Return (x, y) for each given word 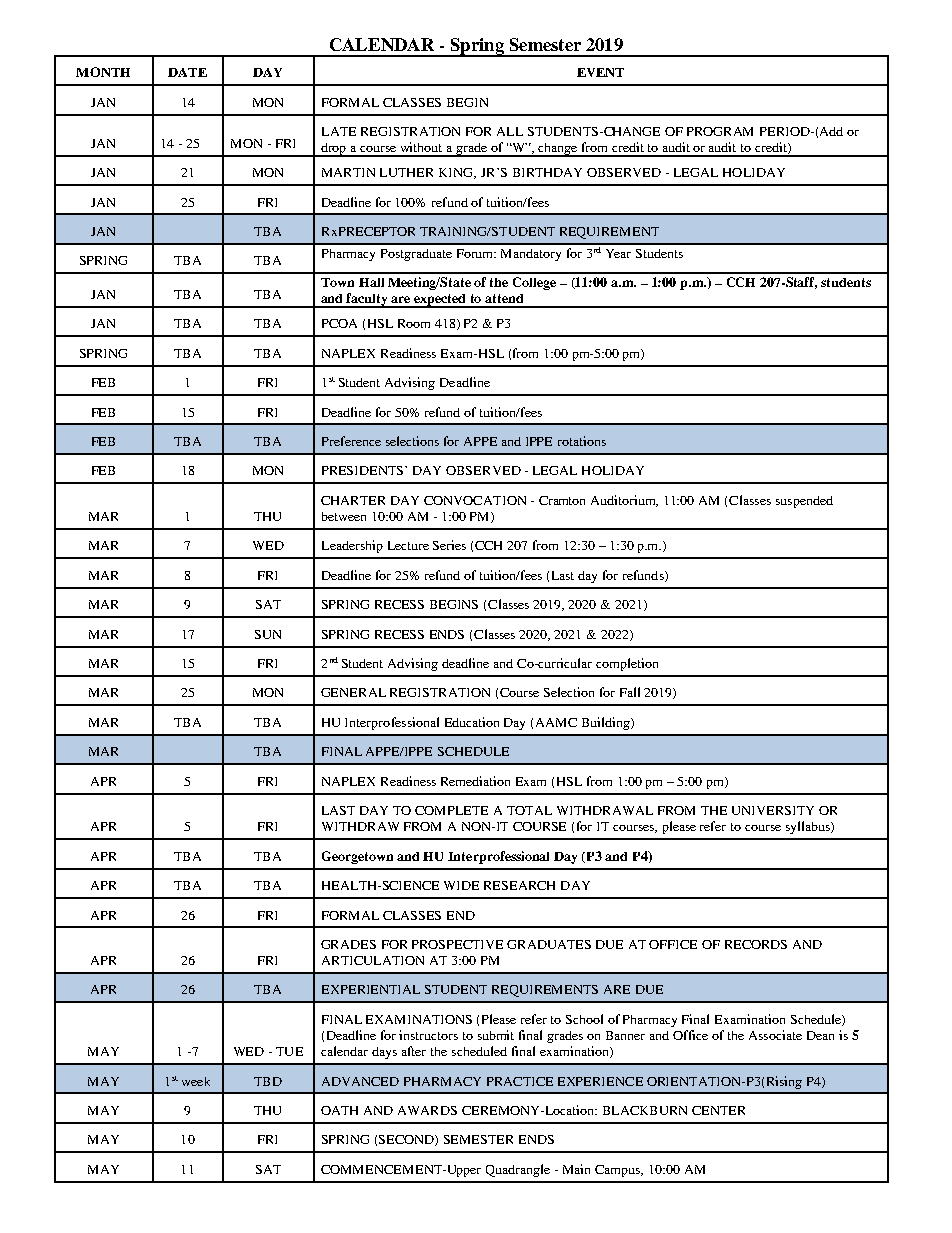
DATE (187, 72)
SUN (268, 634)
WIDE (461, 885)
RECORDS (756, 944)
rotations (582, 441)
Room (414, 323)
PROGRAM (720, 131)
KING (457, 173)
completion (627, 664)
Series (449, 545)
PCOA (339, 323)
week (196, 1081)
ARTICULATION (373, 960)
